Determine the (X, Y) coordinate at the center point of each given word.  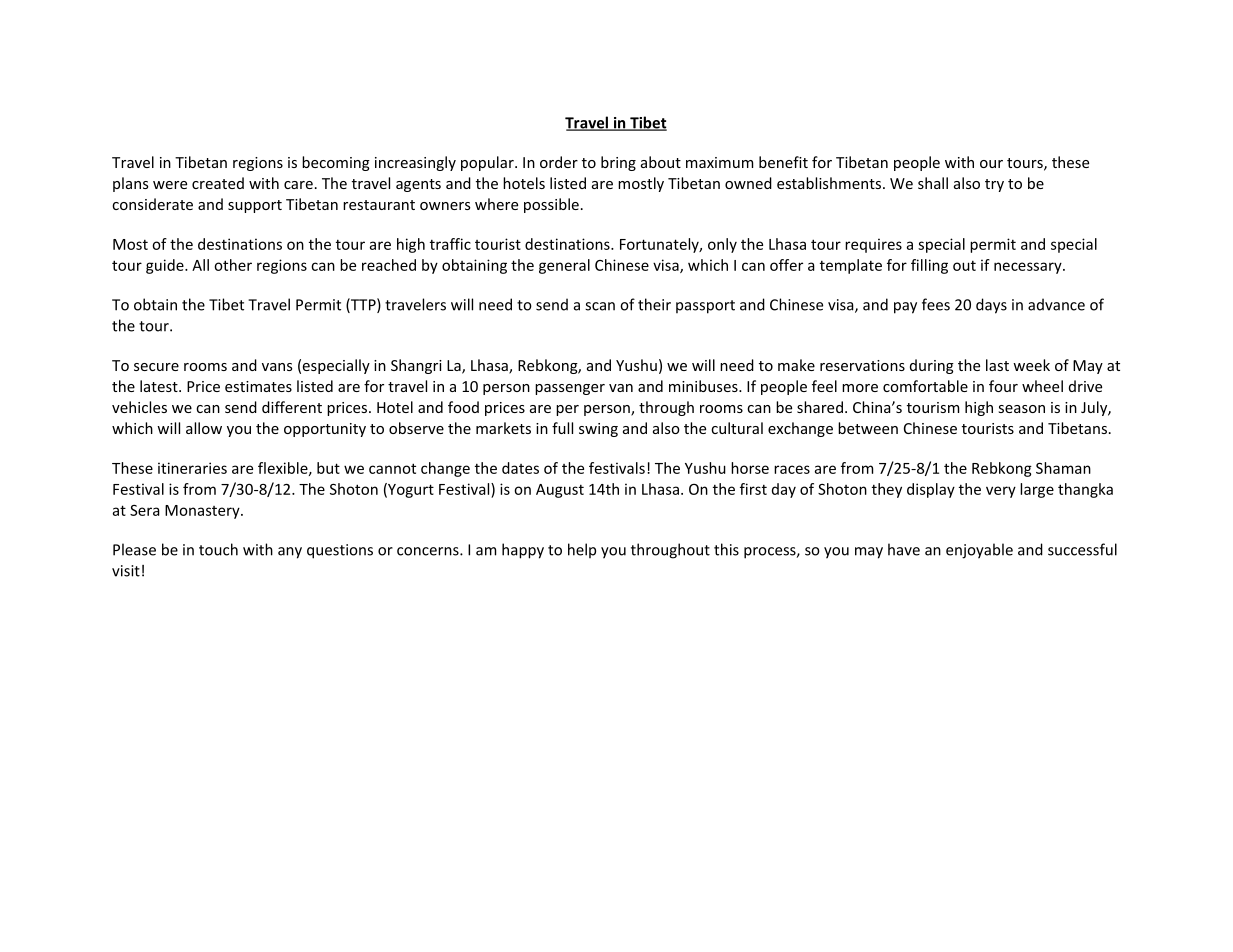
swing (598, 430)
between (868, 428)
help (582, 550)
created (218, 183)
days (991, 306)
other (233, 265)
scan (600, 306)
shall (933, 183)
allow (204, 428)
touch (218, 549)
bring (618, 163)
